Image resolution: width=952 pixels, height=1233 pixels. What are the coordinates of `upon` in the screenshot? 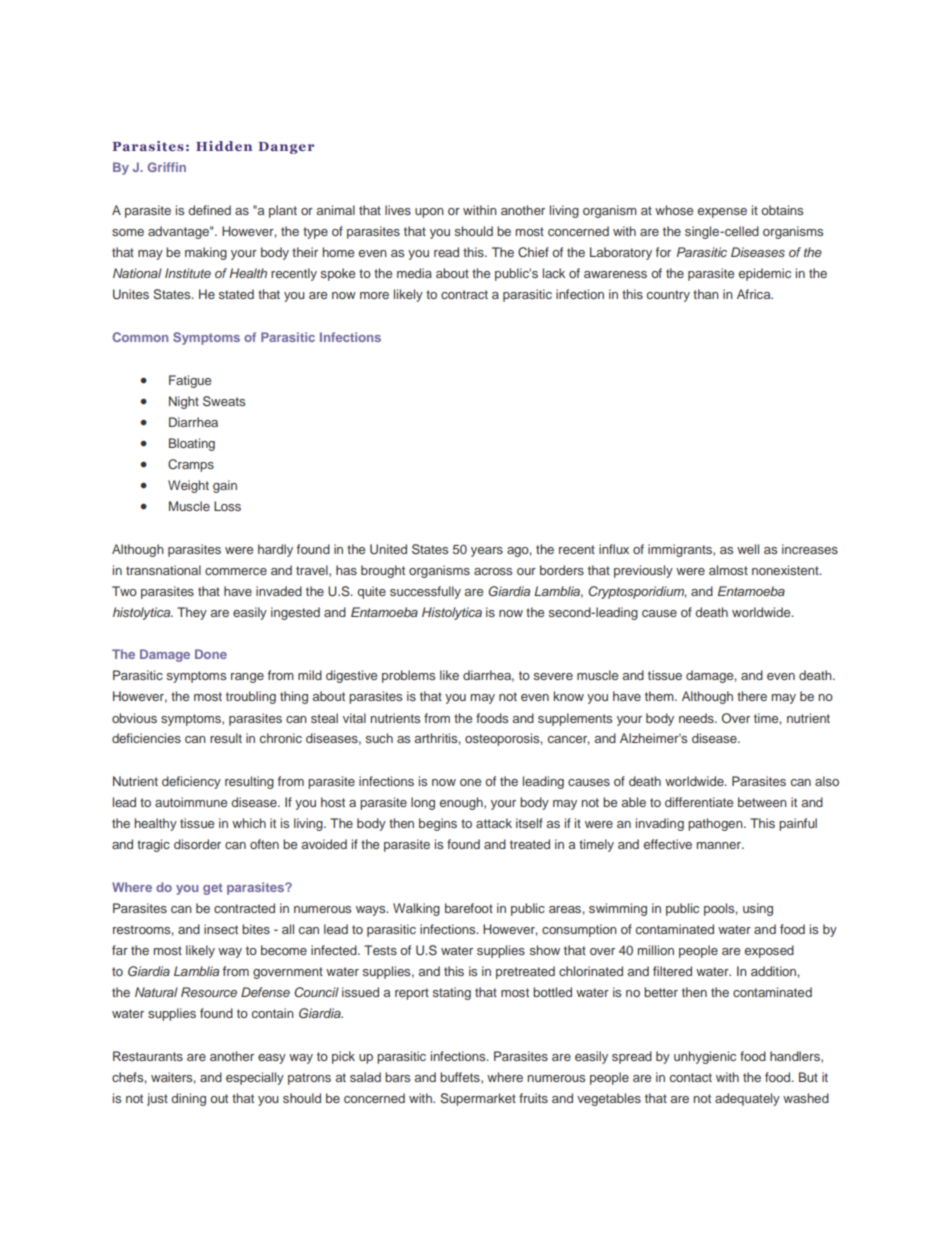 It's located at (429, 213).
